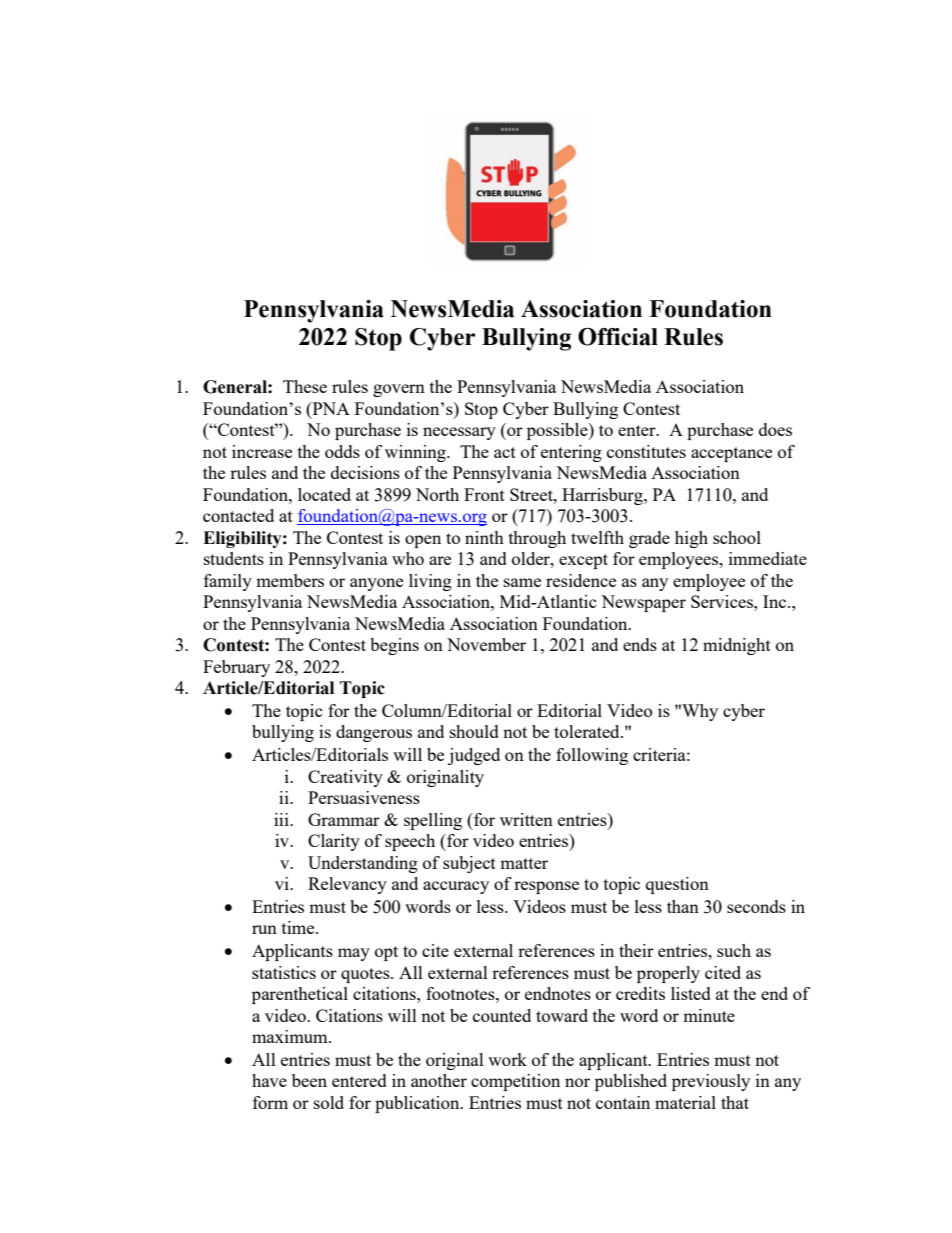  Describe the element at coordinates (486, 644) in the image. I see `November` at that location.
